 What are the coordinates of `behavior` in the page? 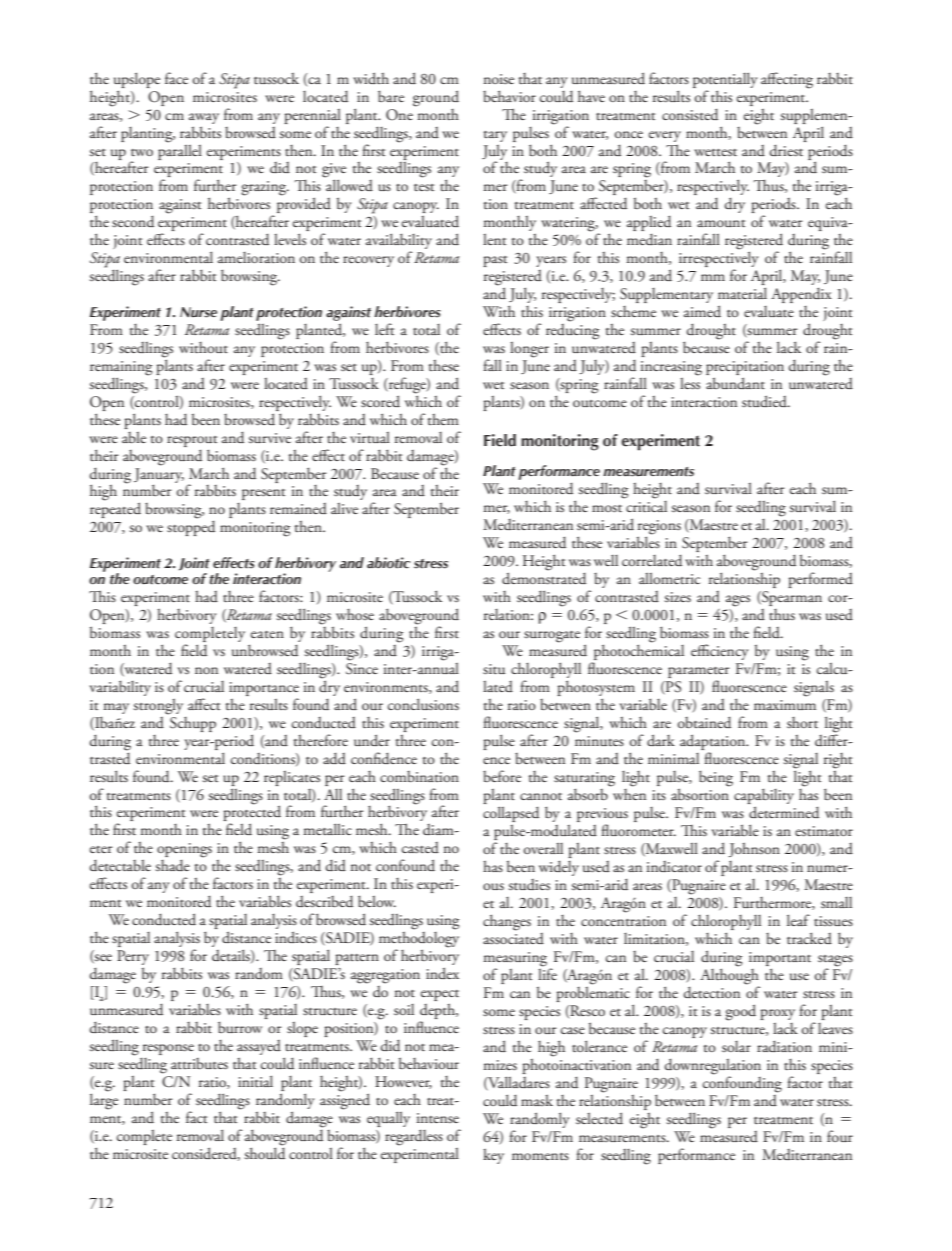 It's located at (509, 96).
